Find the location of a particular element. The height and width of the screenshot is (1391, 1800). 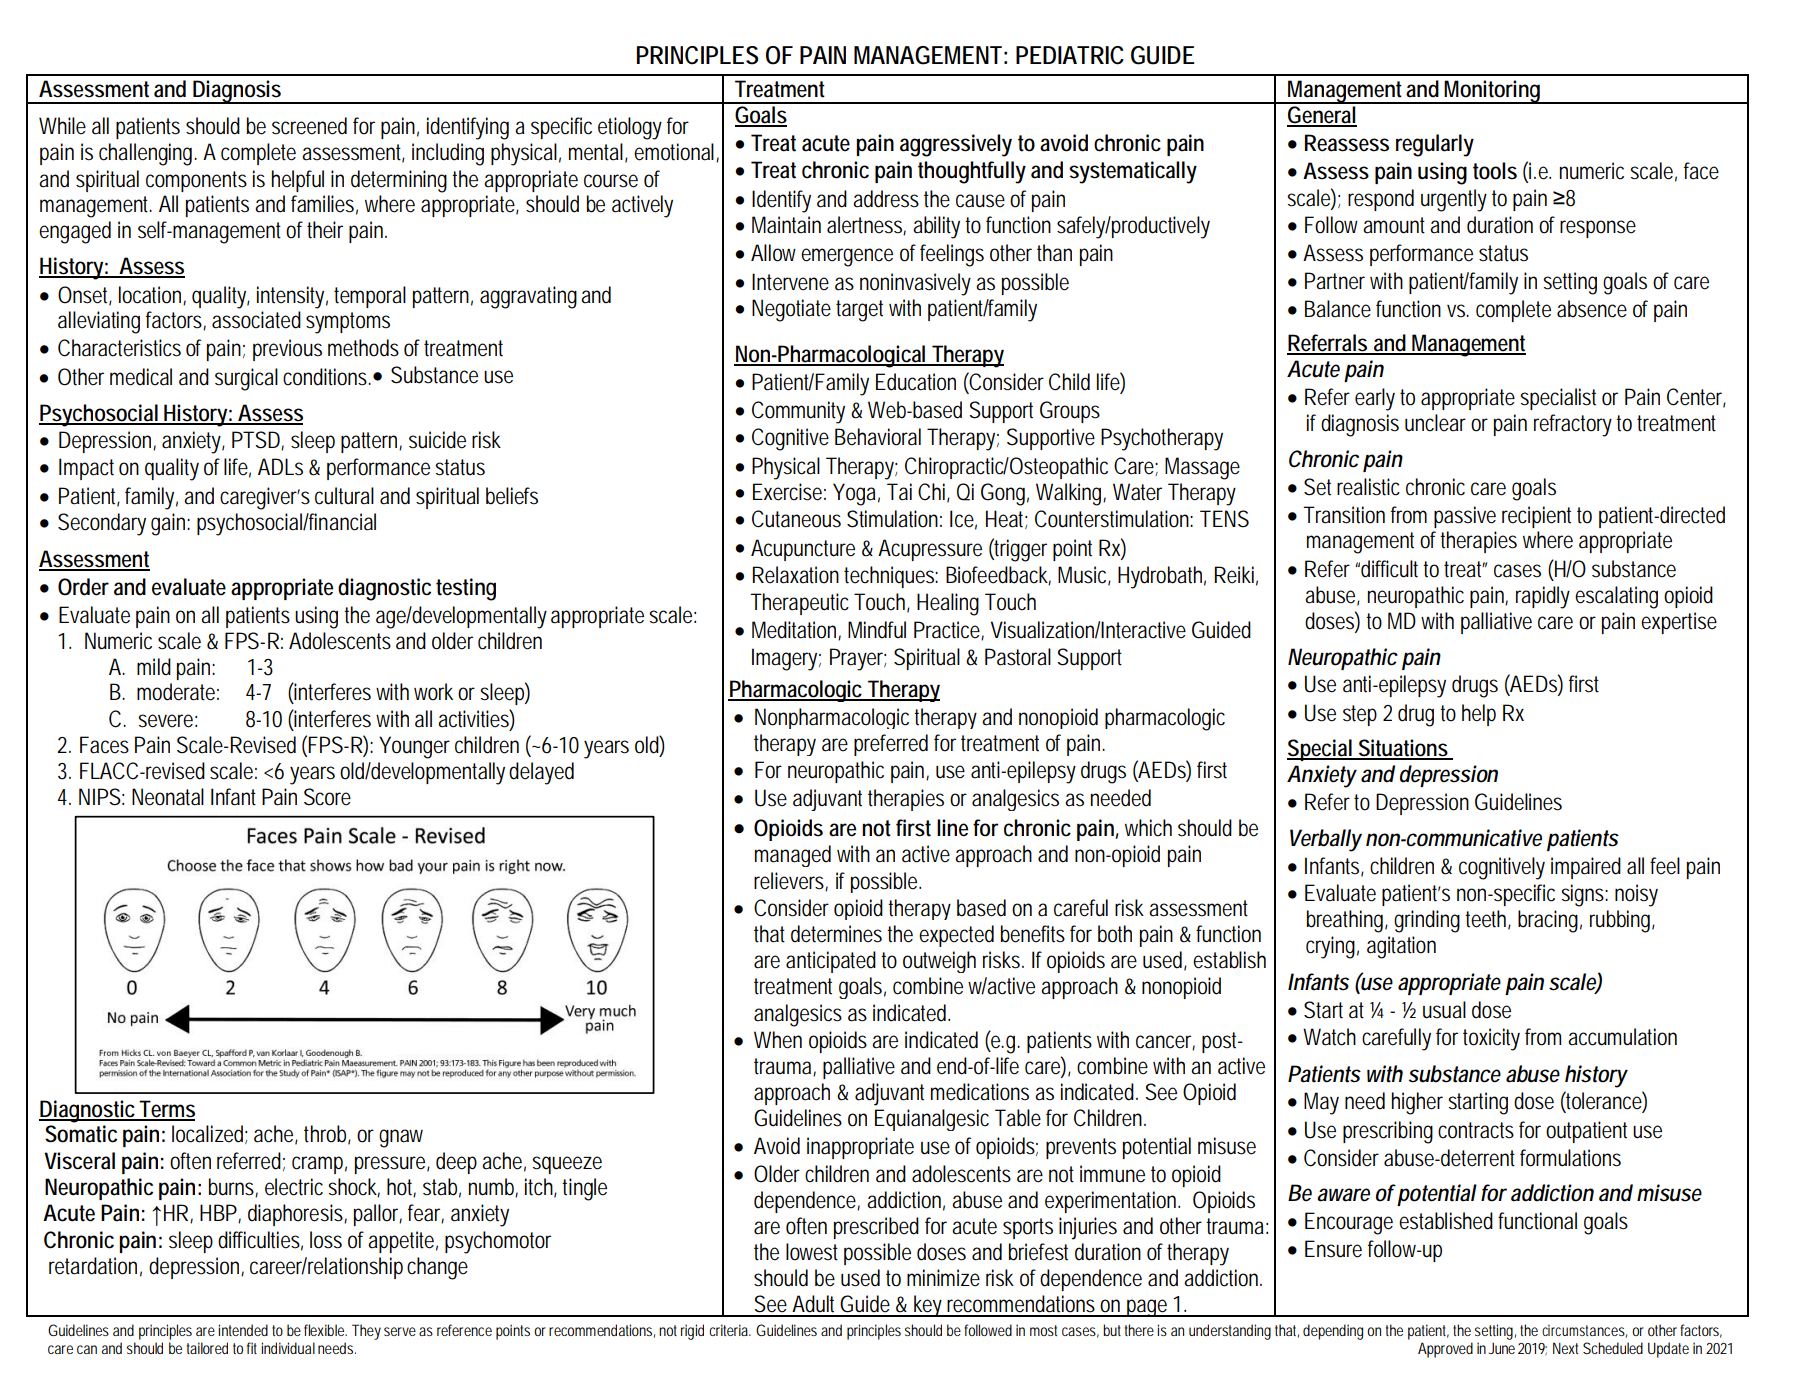

June is located at coordinates (1502, 1348).
